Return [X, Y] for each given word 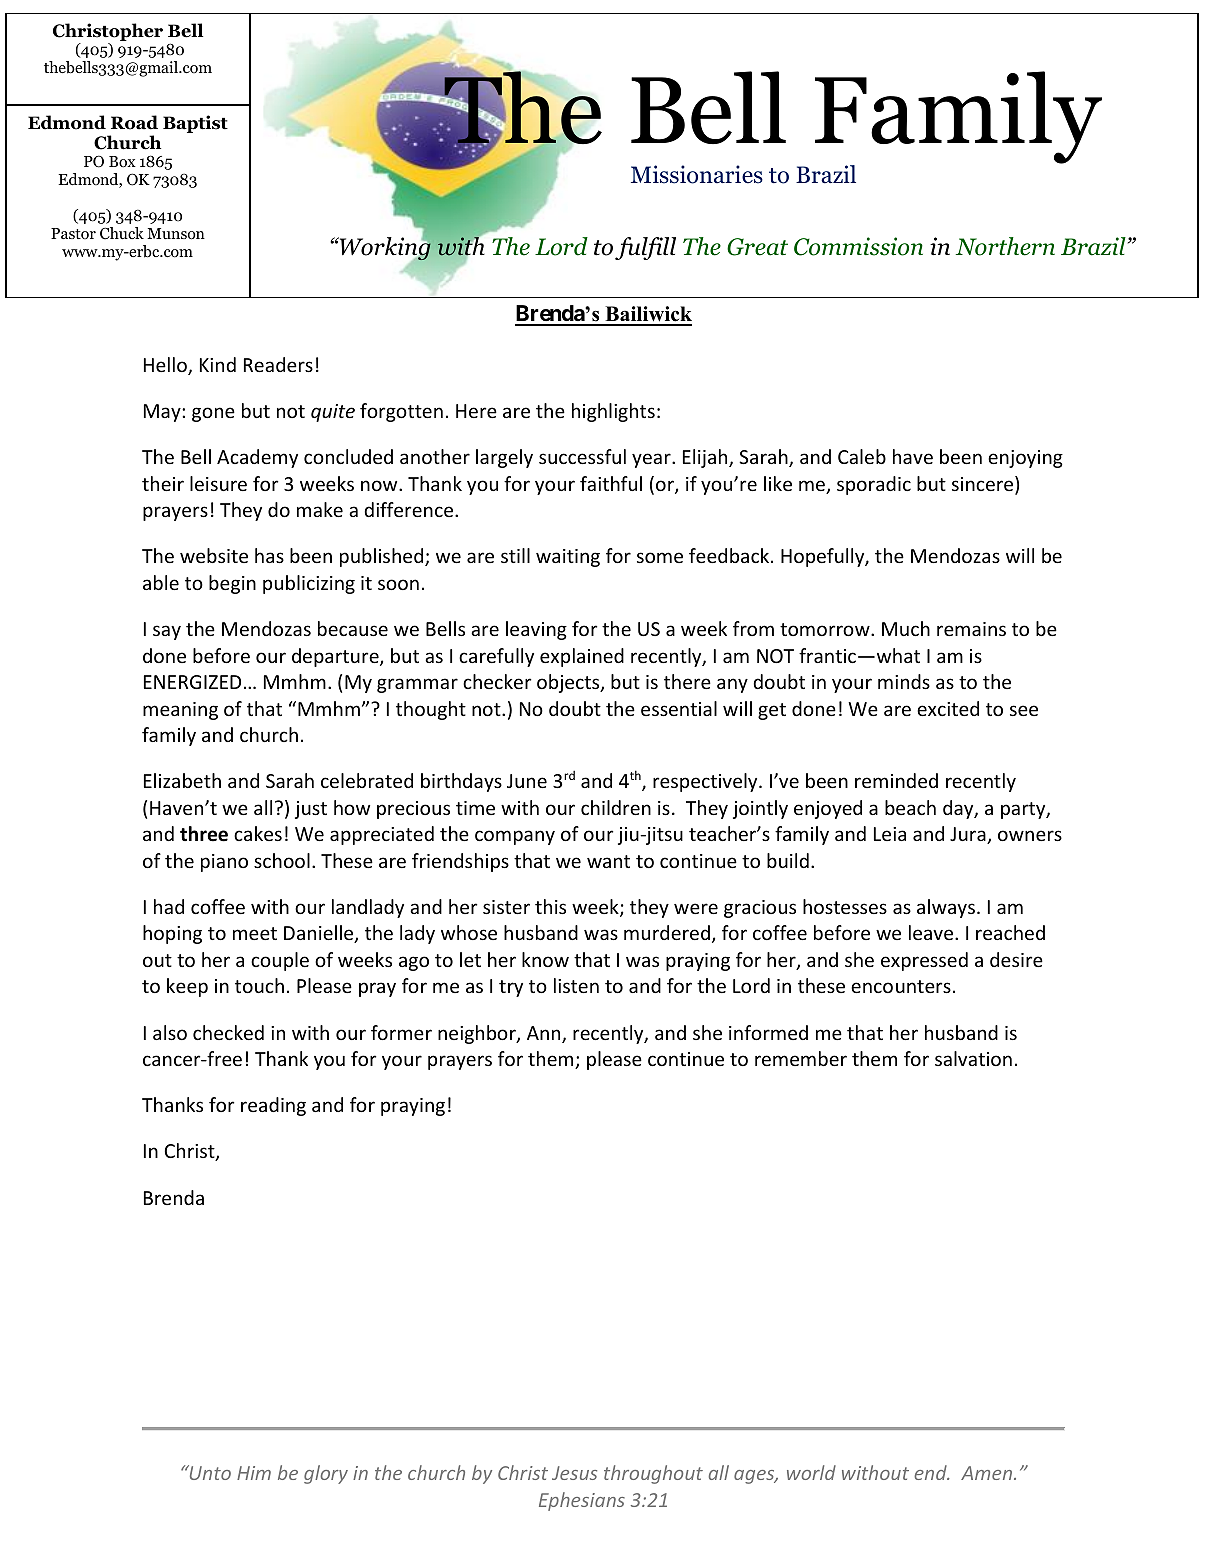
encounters [901, 986]
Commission [858, 246]
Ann [545, 1034]
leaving [536, 630]
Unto [209, 1472]
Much [906, 628]
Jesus [574, 1473]
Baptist [195, 124]
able [161, 582]
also [170, 1032]
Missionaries [697, 174]
